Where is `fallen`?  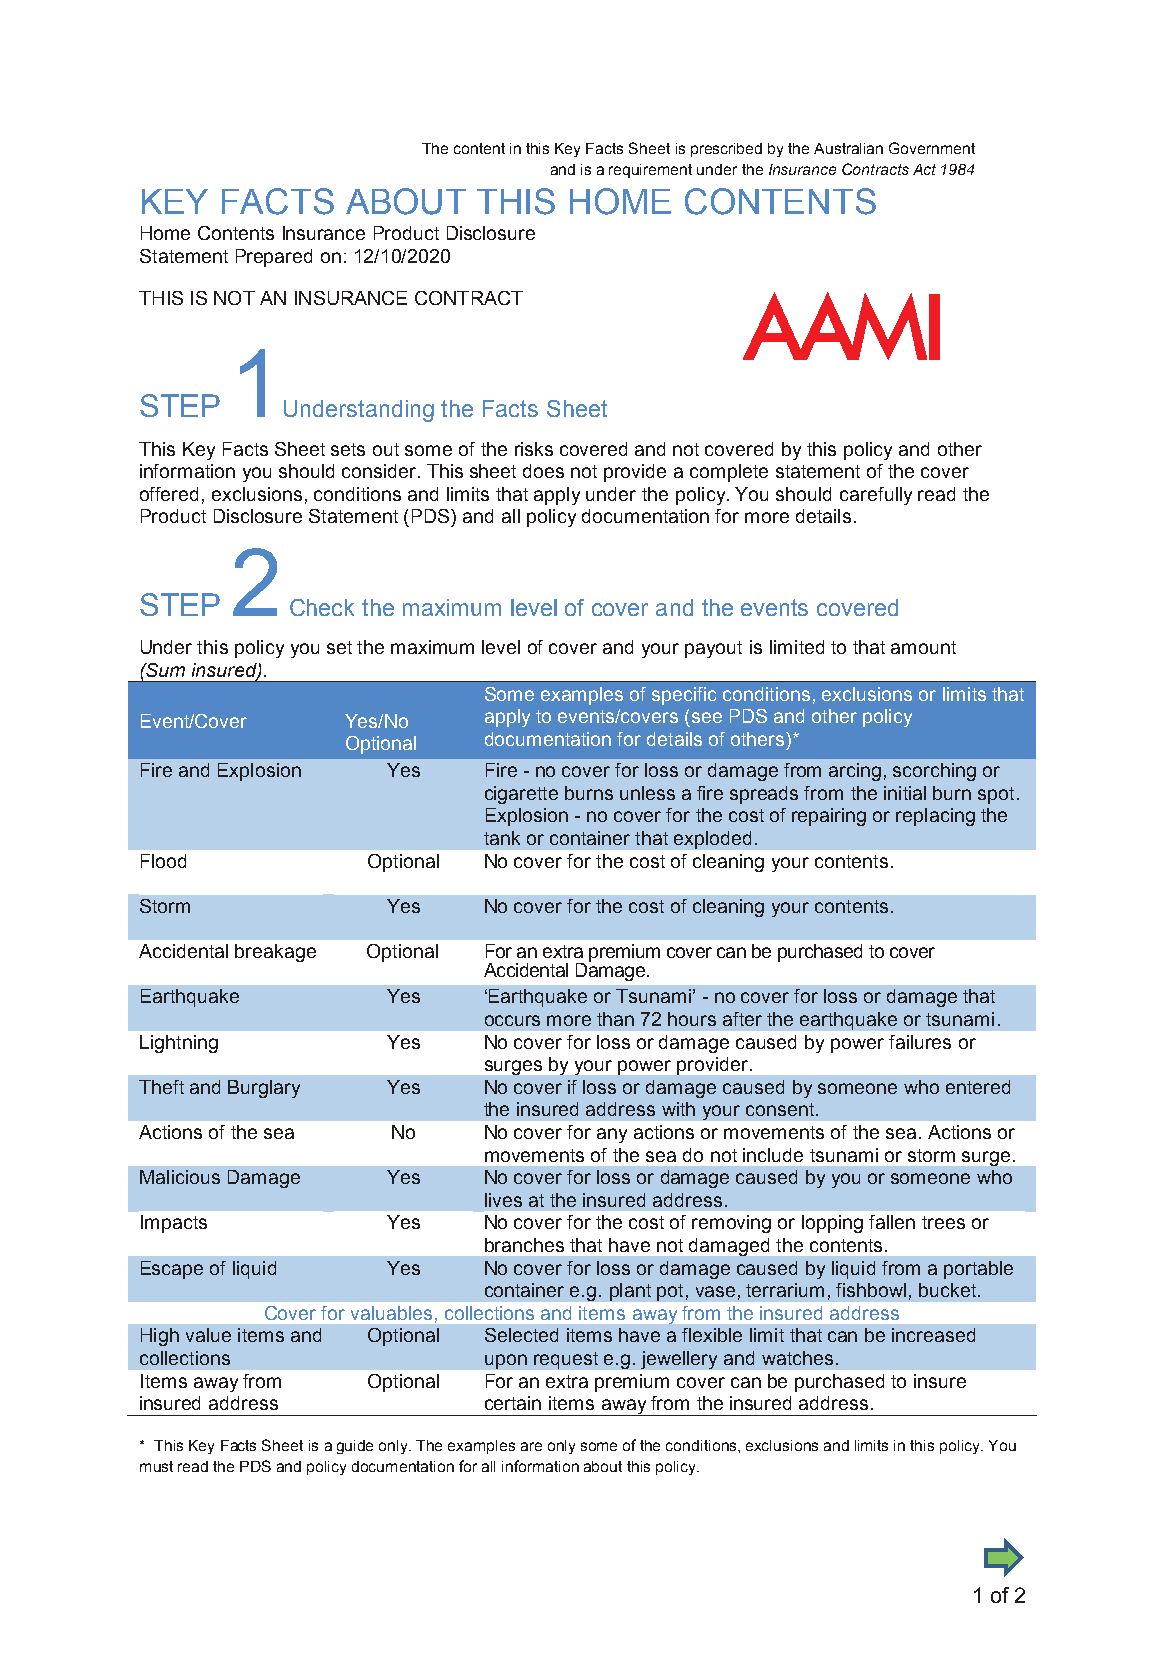 fallen is located at coordinates (892, 1222).
